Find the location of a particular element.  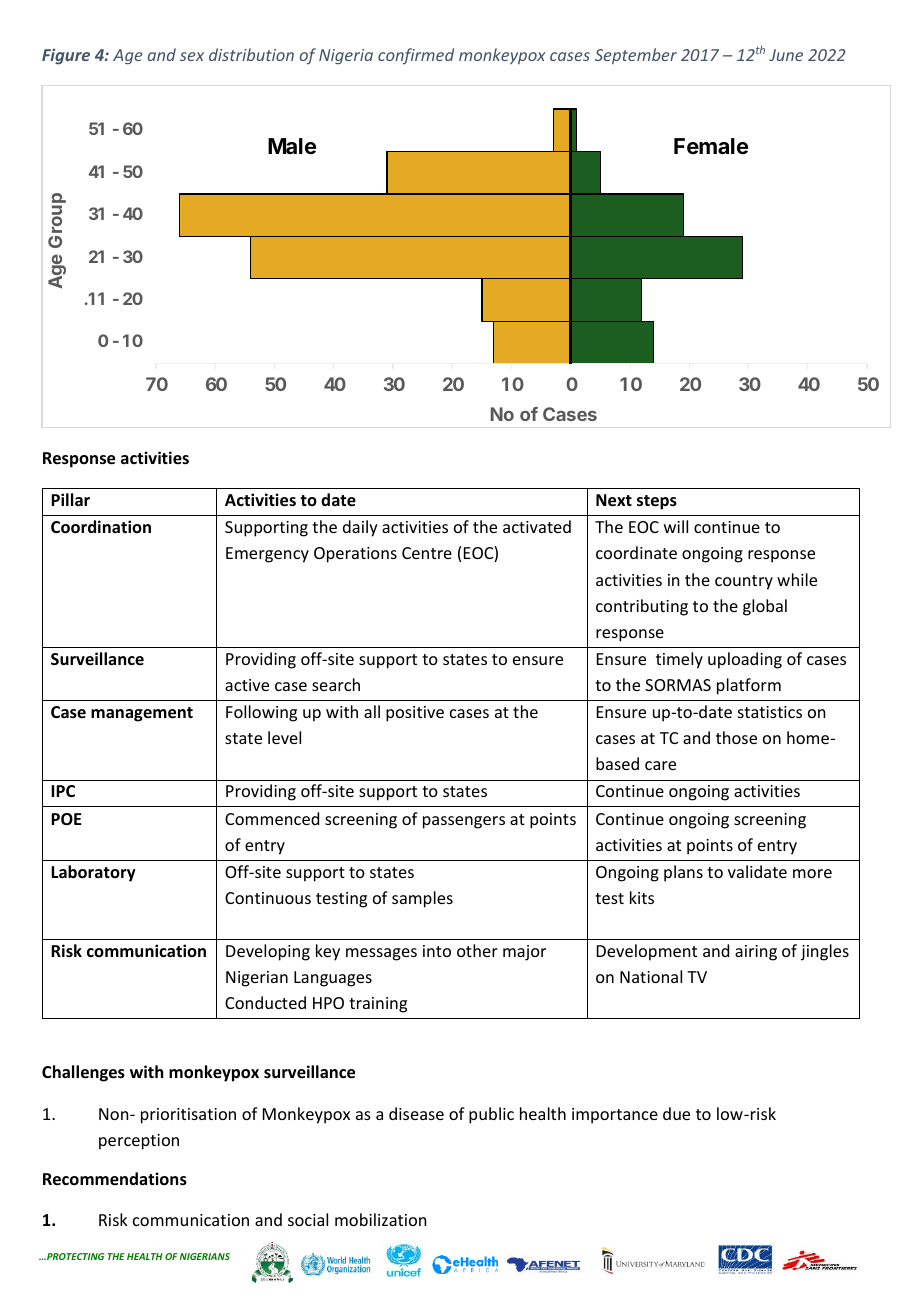

sex is located at coordinates (192, 56).
